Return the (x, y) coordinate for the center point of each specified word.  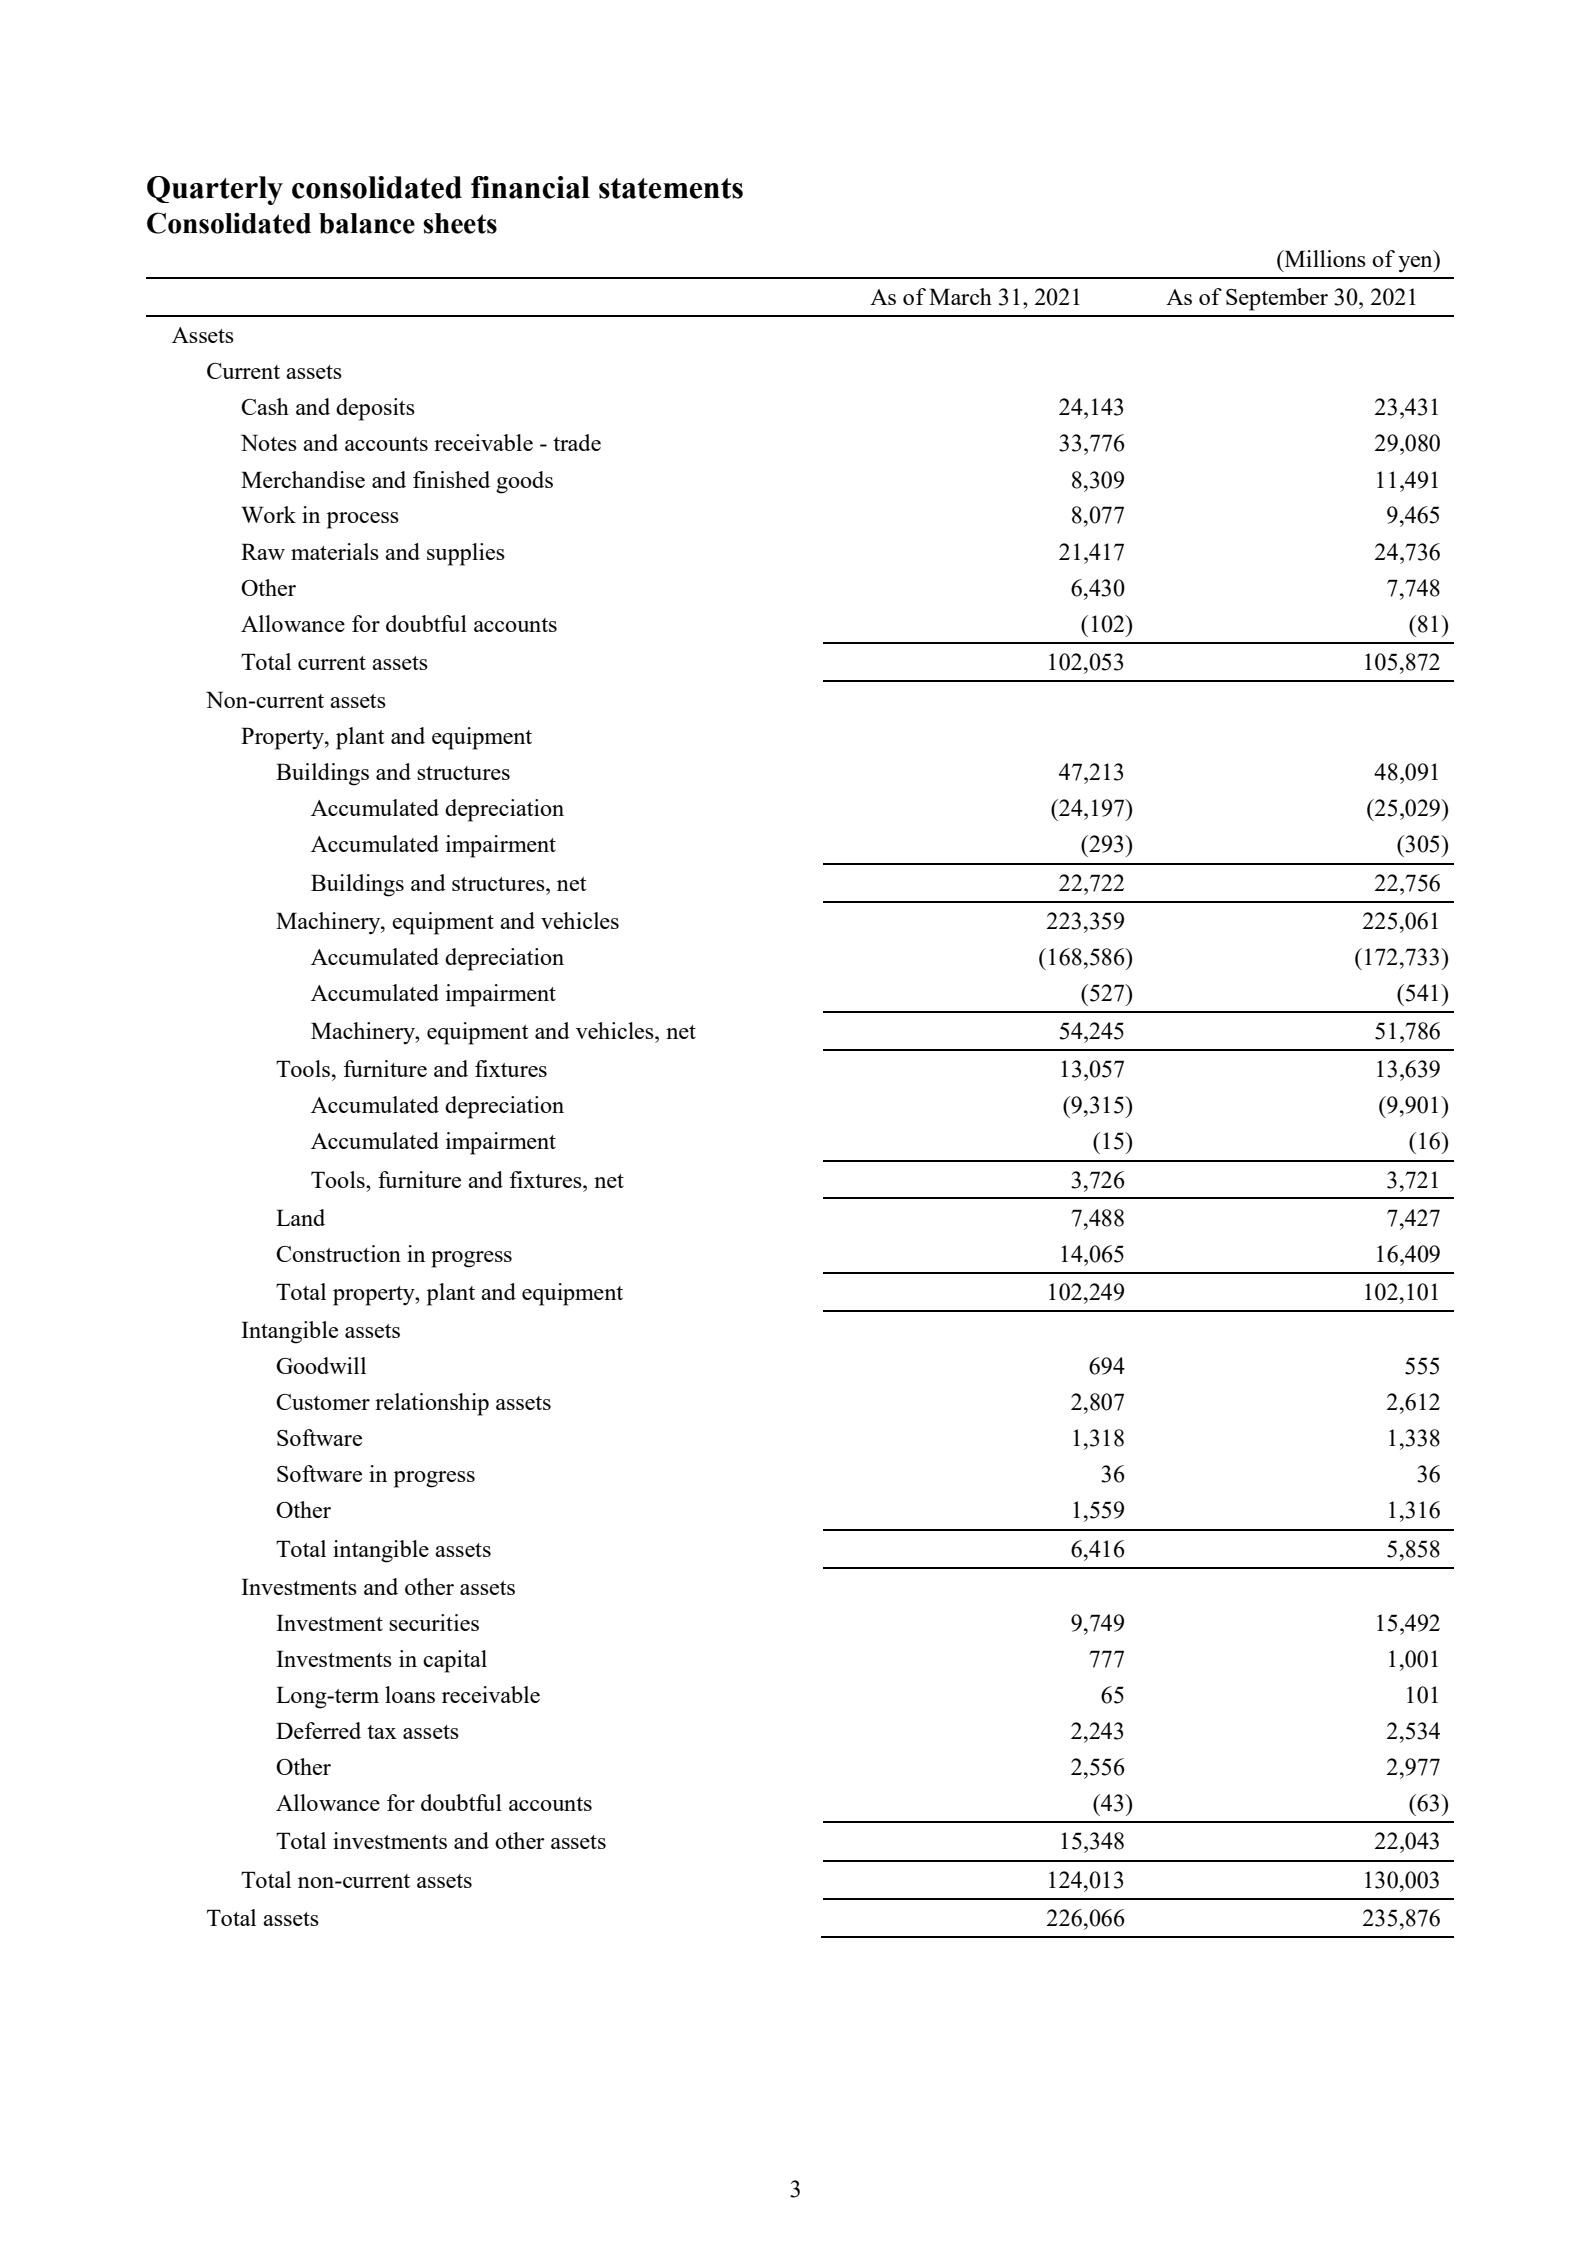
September (1277, 299)
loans (410, 1694)
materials (335, 551)
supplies (466, 554)
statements (671, 188)
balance (367, 223)
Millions (1324, 258)
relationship (432, 1404)
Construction (338, 1253)
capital (455, 1661)
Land (300, 1217)
